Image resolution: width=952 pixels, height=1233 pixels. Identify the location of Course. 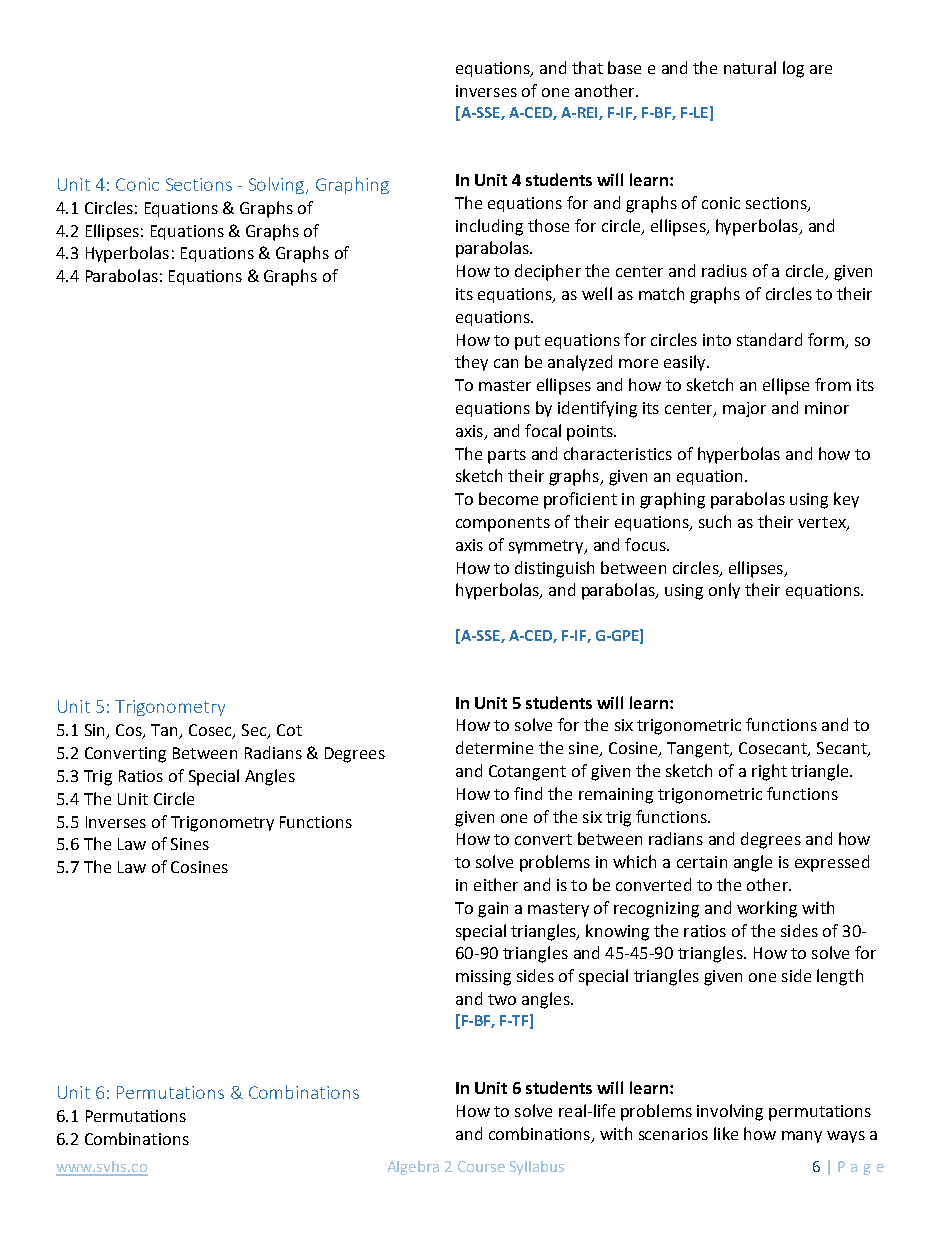
(481, 1166).
